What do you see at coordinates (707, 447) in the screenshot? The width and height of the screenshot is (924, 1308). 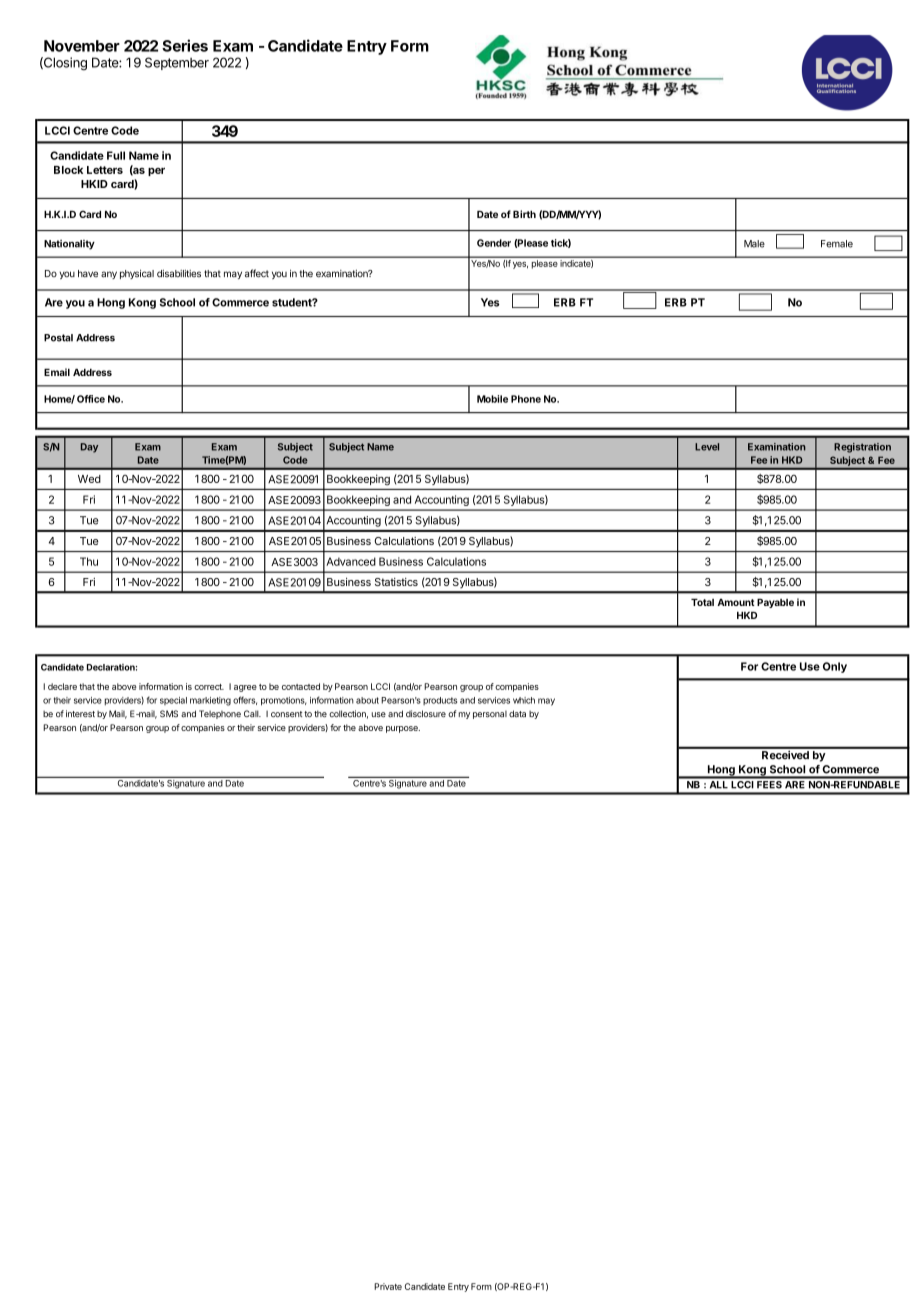 I see `Level` at bounding box center [707, 447].
